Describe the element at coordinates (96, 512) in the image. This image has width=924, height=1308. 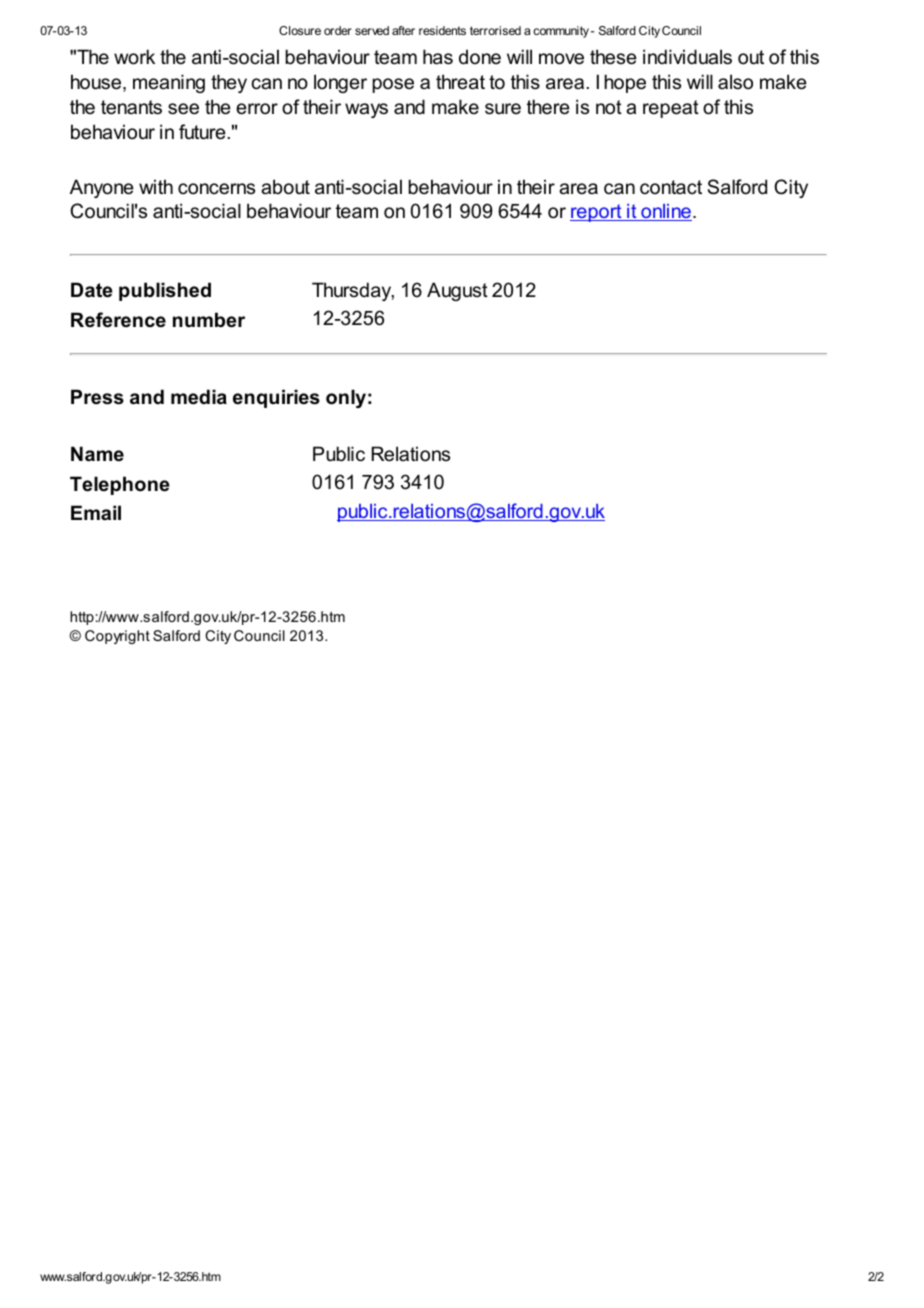
I see `Email` at that location.
